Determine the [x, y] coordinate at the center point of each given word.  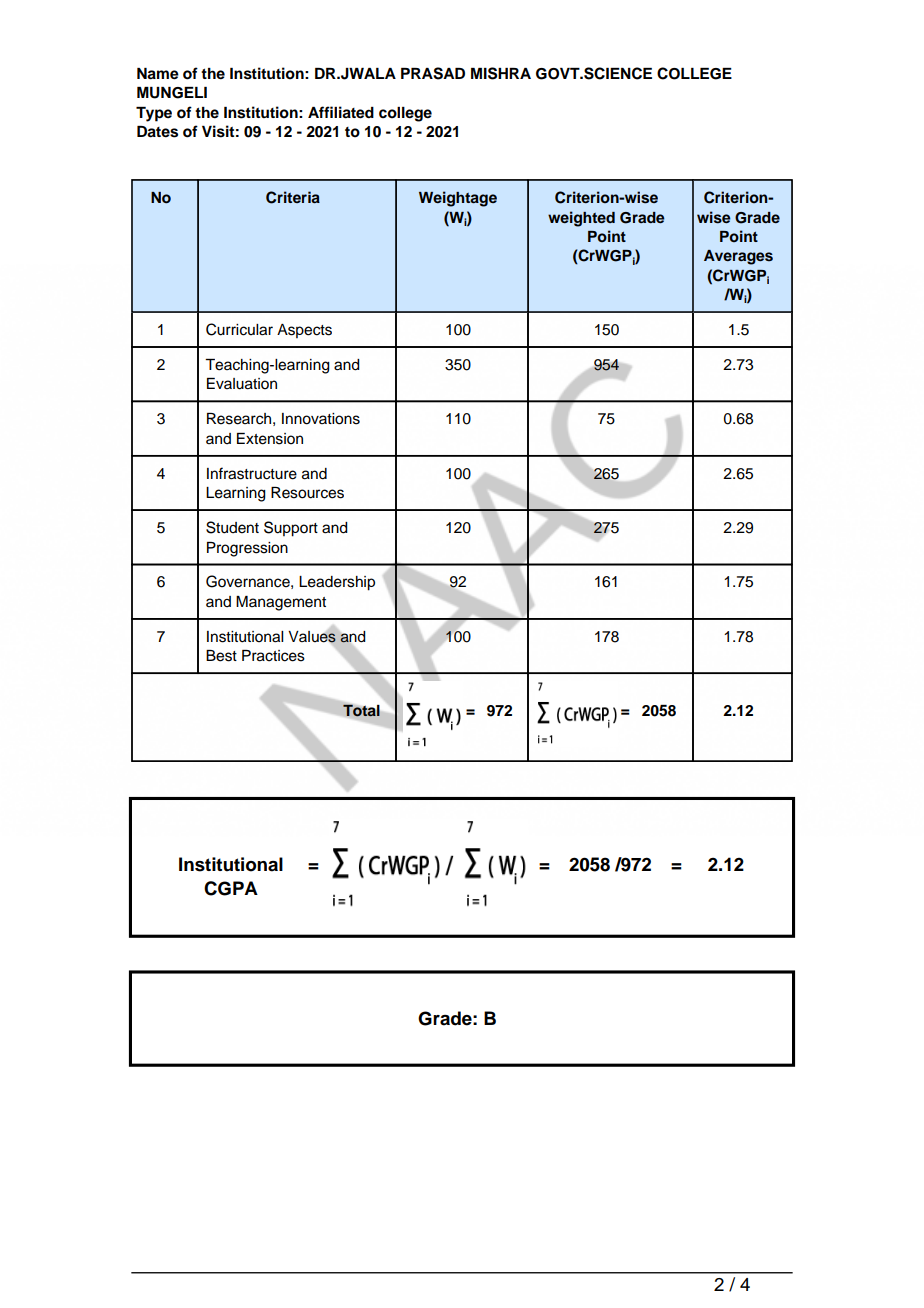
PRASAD [433, 73]
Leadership [337, 583]
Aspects [304, 331]
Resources [307, 493]
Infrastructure [252, 473]
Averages [738, 257]
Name [158, 74]
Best [221, 656]
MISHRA [501, 73]
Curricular [239, 329]
